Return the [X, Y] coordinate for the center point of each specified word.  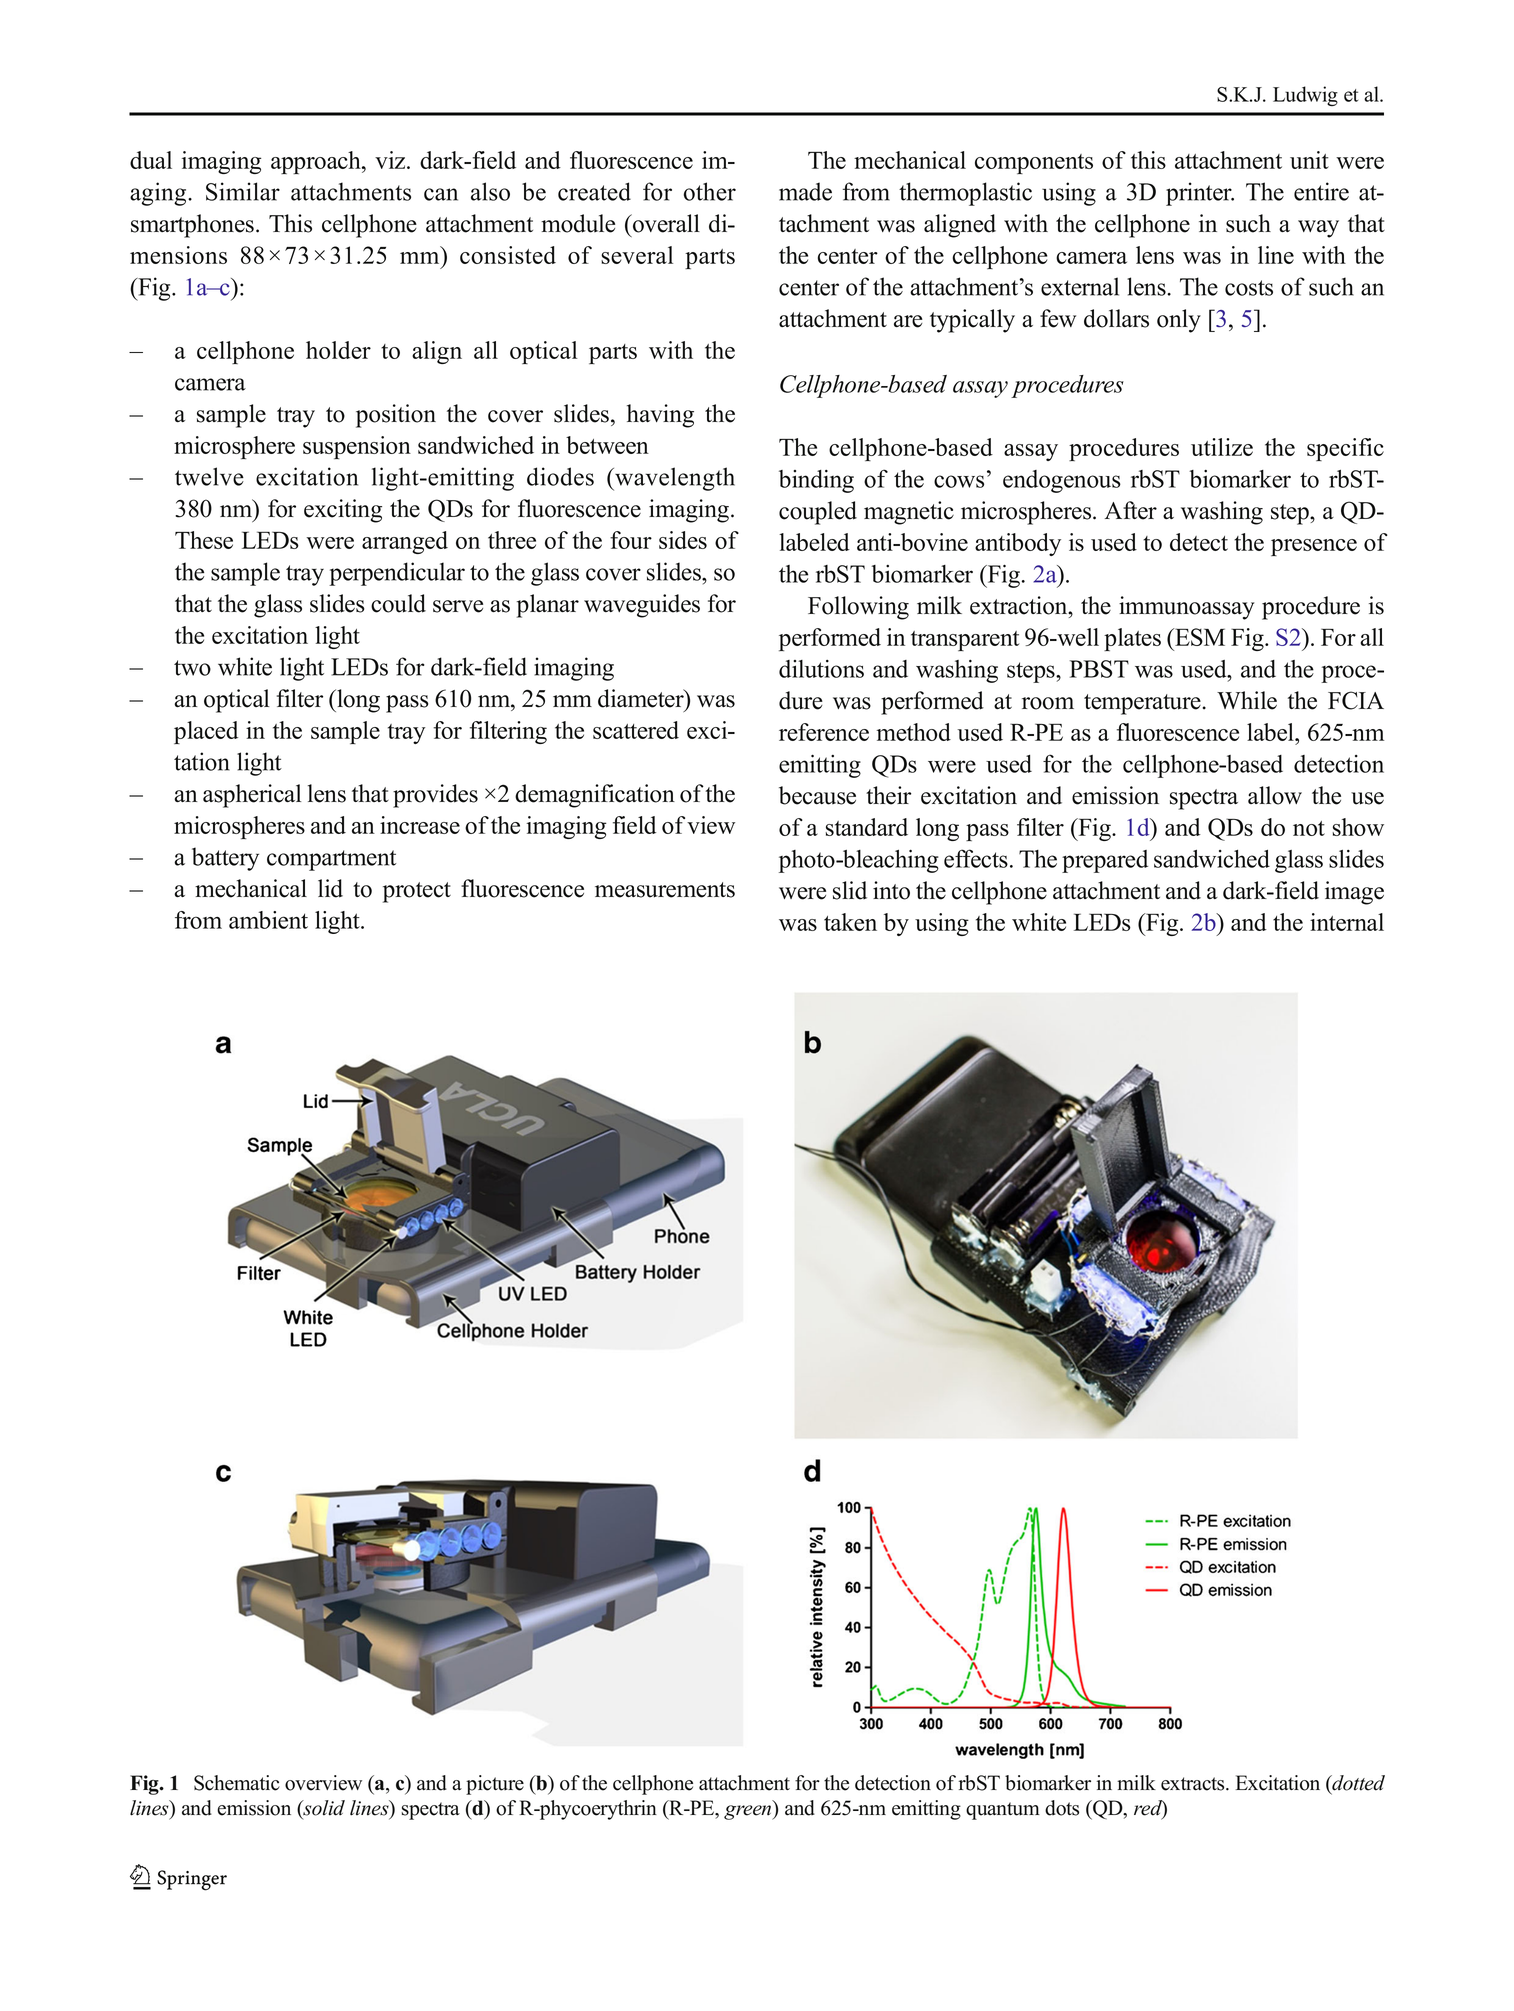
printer [1200, 194]
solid [323, 1809]
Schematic [237, 1783]
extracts [1194, 1784]
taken [850, 922]
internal [1347, 922]
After [1131, 510]
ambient [268, 920]
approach [317, 163]
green [749, 1812]
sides [683, 540]
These [204, 540]
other [710, 191]
